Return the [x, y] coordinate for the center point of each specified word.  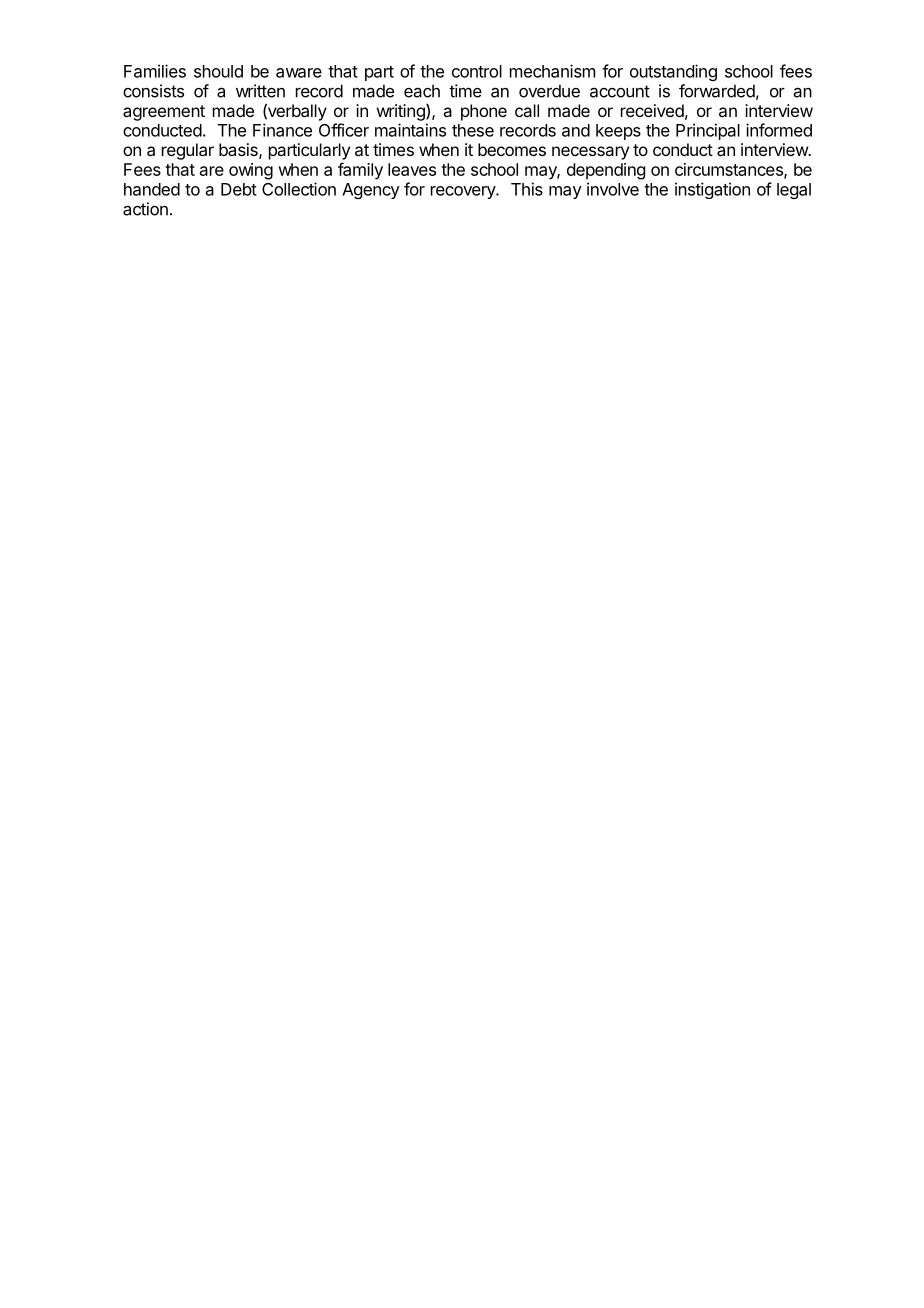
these [473, 130]
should [218, 71]
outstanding [673, 72]
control [477, 71]
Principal [708, 131]
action [145, 209]
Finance [282, 130]
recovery [464, 192]
